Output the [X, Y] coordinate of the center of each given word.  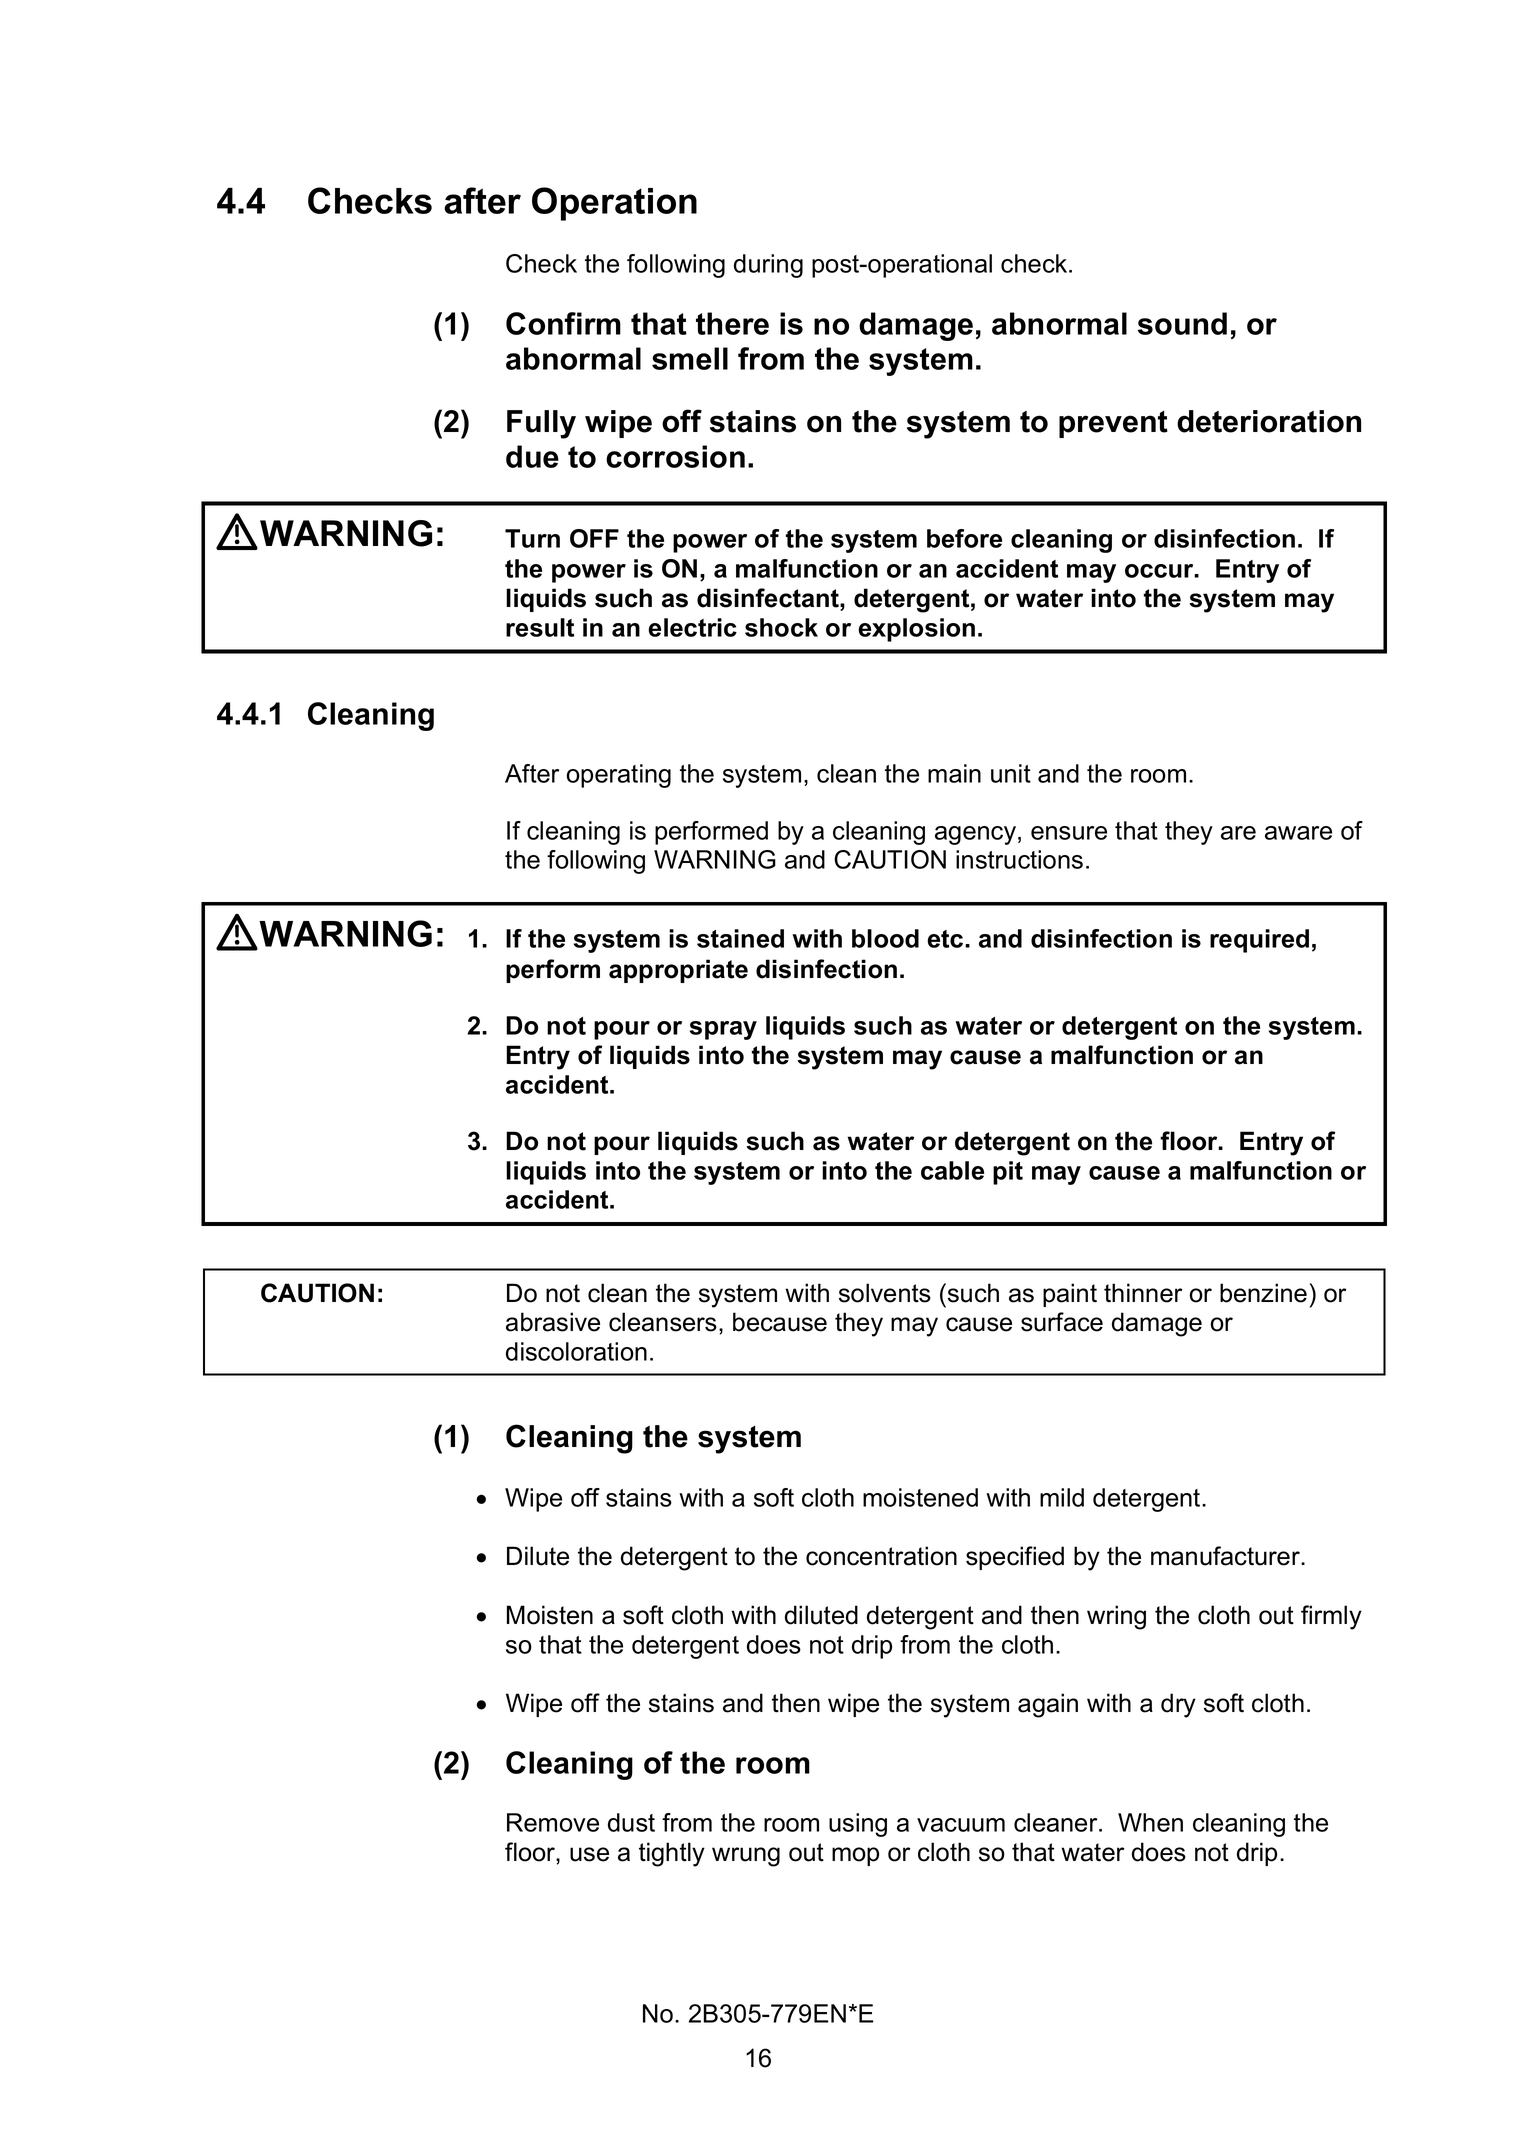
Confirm [563, 323]
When [1150, 1822]
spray [723, 1030]
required [1259, 941]
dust [631, 1822]
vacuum [961, 1825]
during [768, 266]
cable [952, 1170]
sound [1182, 323]
